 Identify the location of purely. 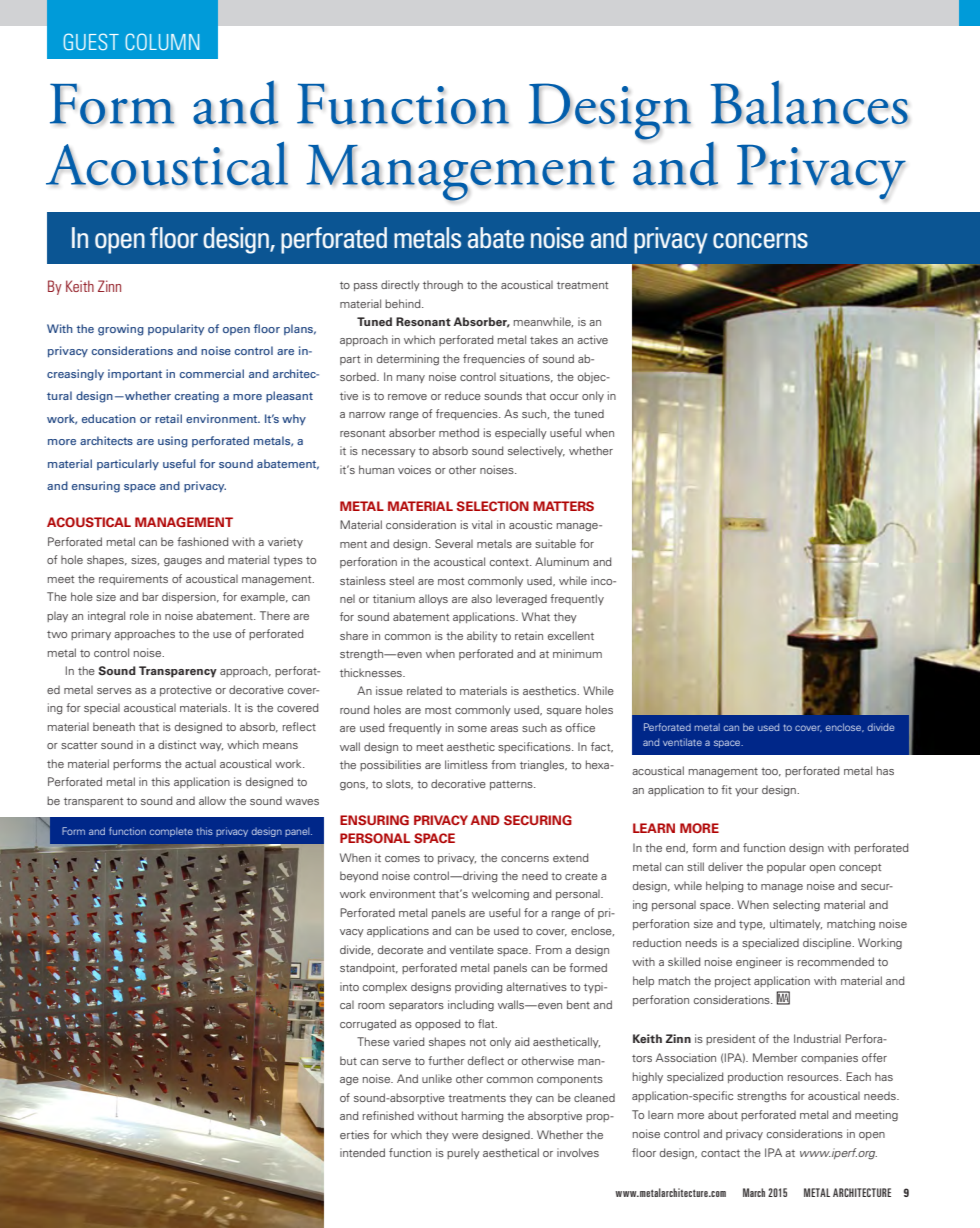
(463, 1153).
